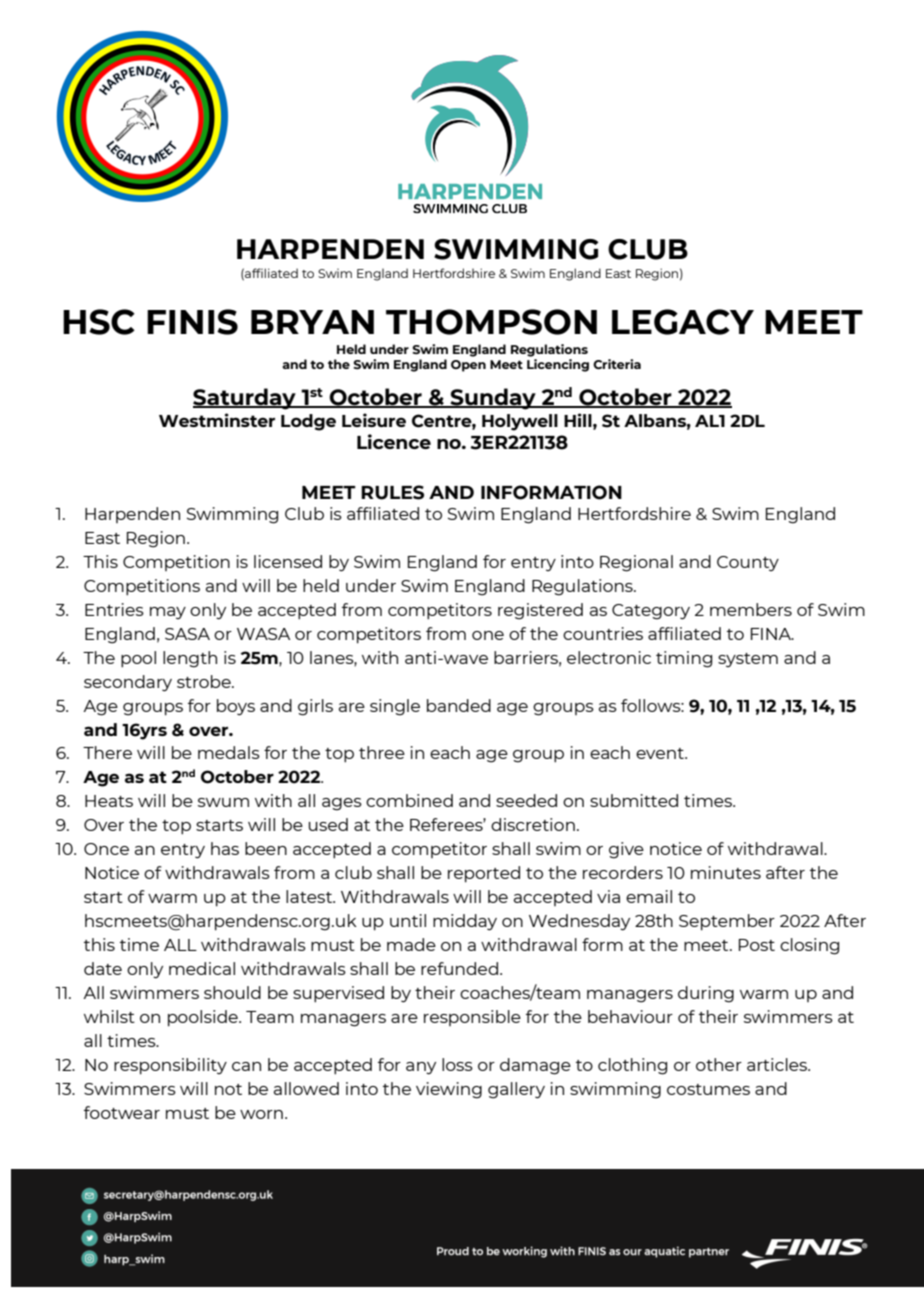  I want to click on event, so click(661, 753).
